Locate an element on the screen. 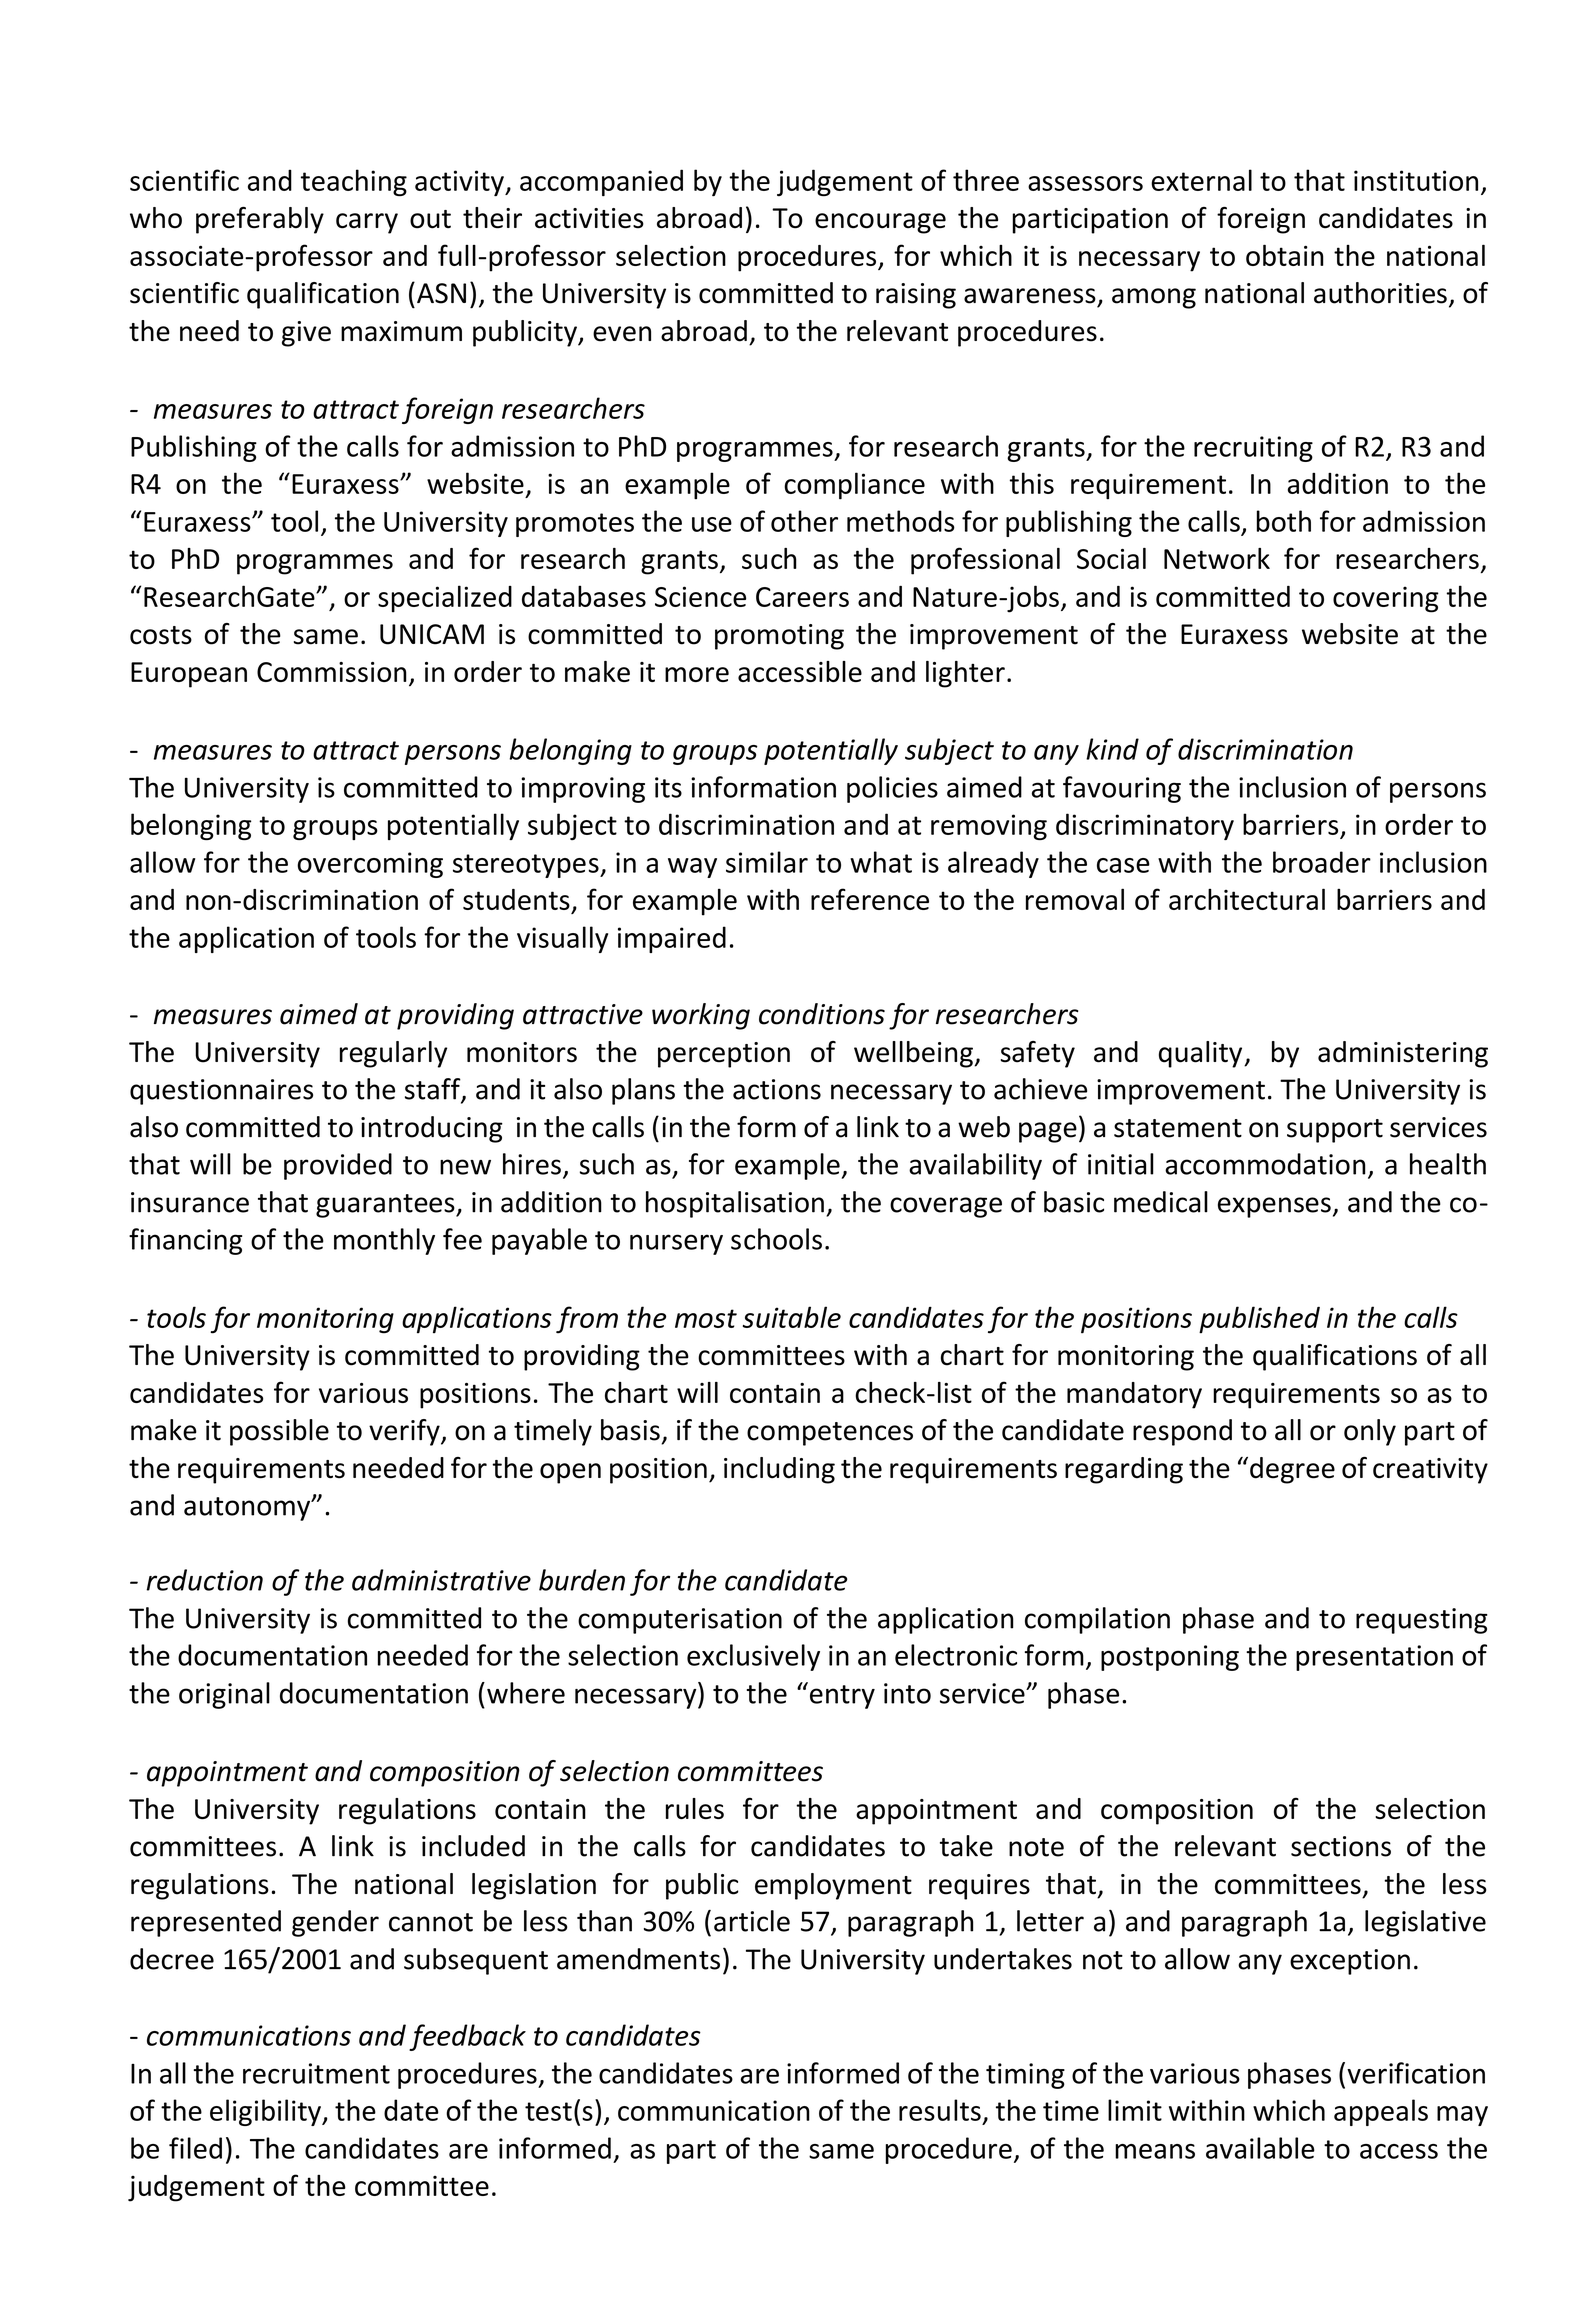  obtain is located at coordinates (1285, 255).
